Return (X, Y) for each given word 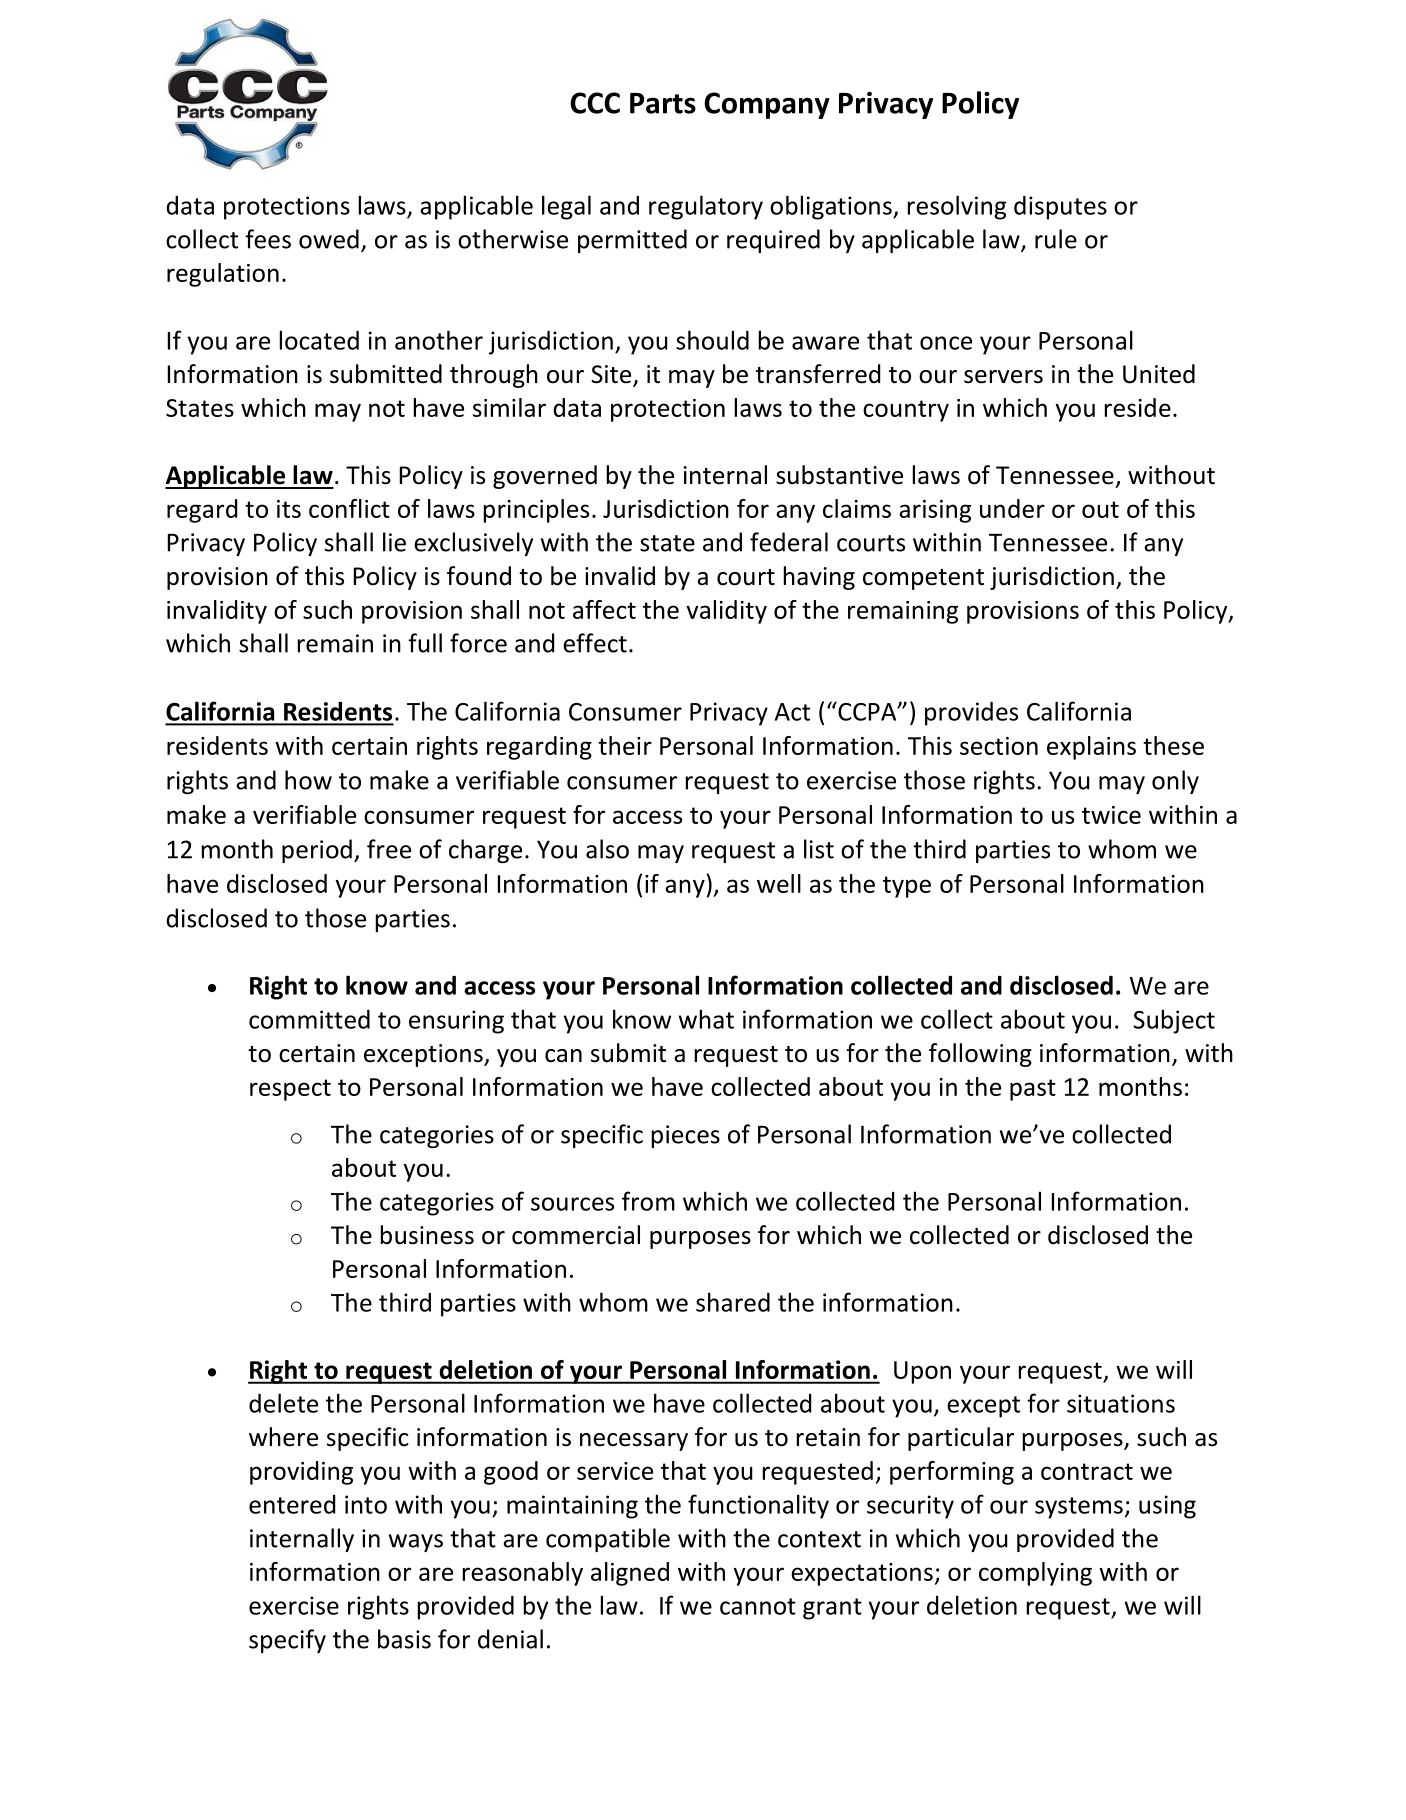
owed (329, 239)
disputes (1060, 208)
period (317, 851)
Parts (663, 103)
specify (287, 1641)
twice (1111, 815)
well (779, 883)
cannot (758, 1606)
